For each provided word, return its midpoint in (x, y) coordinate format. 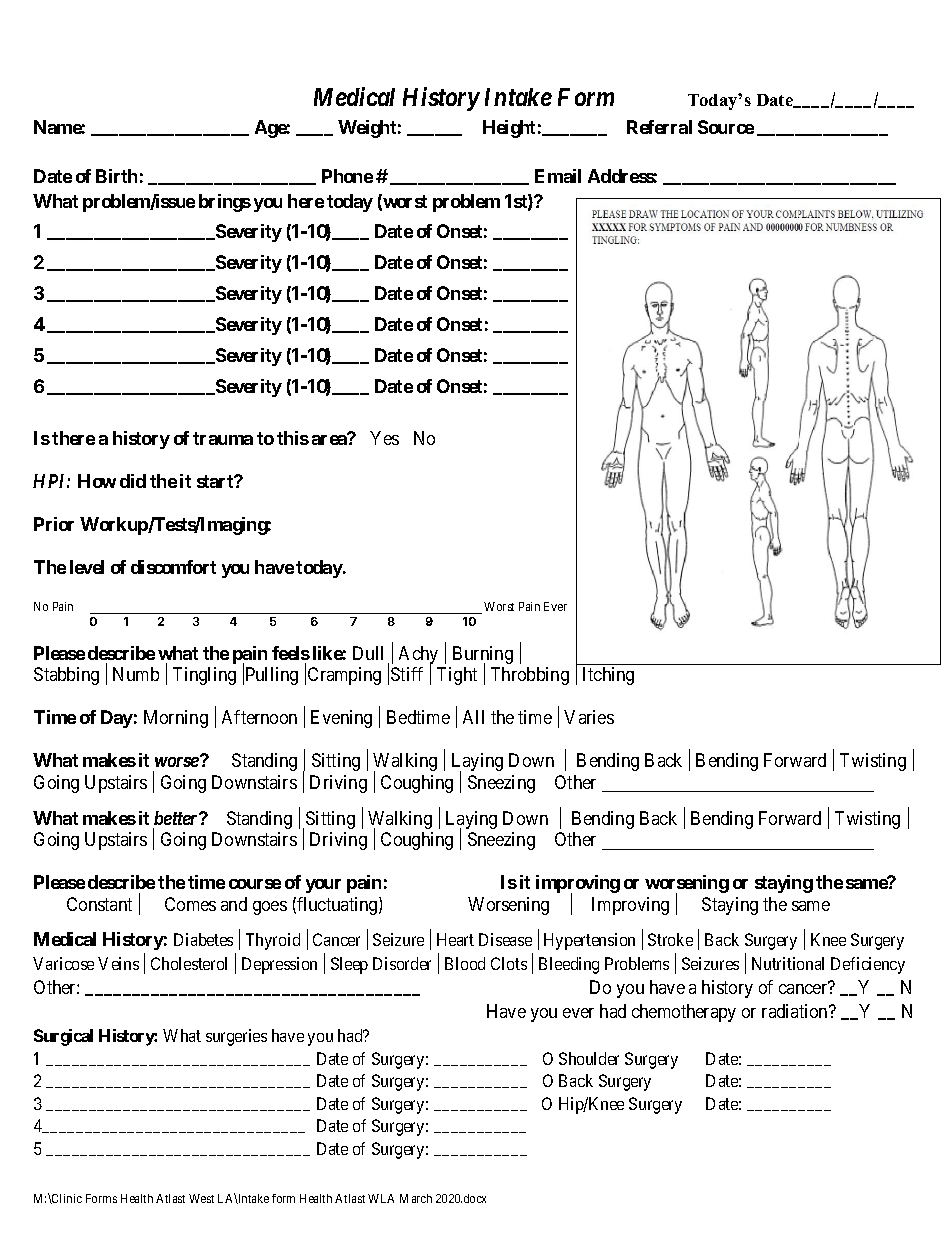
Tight (457, 676)
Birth (116, 176)
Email (558, 176)
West (201, 1198)
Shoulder (589, 1058)
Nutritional (788, 963)
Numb (136, 674)
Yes (384, 438)
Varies (589, 717)
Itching (608, 676)
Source (726, 127)
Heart (455, 939)
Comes (190, 904)
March (416, 1198)
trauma (223, 438)
